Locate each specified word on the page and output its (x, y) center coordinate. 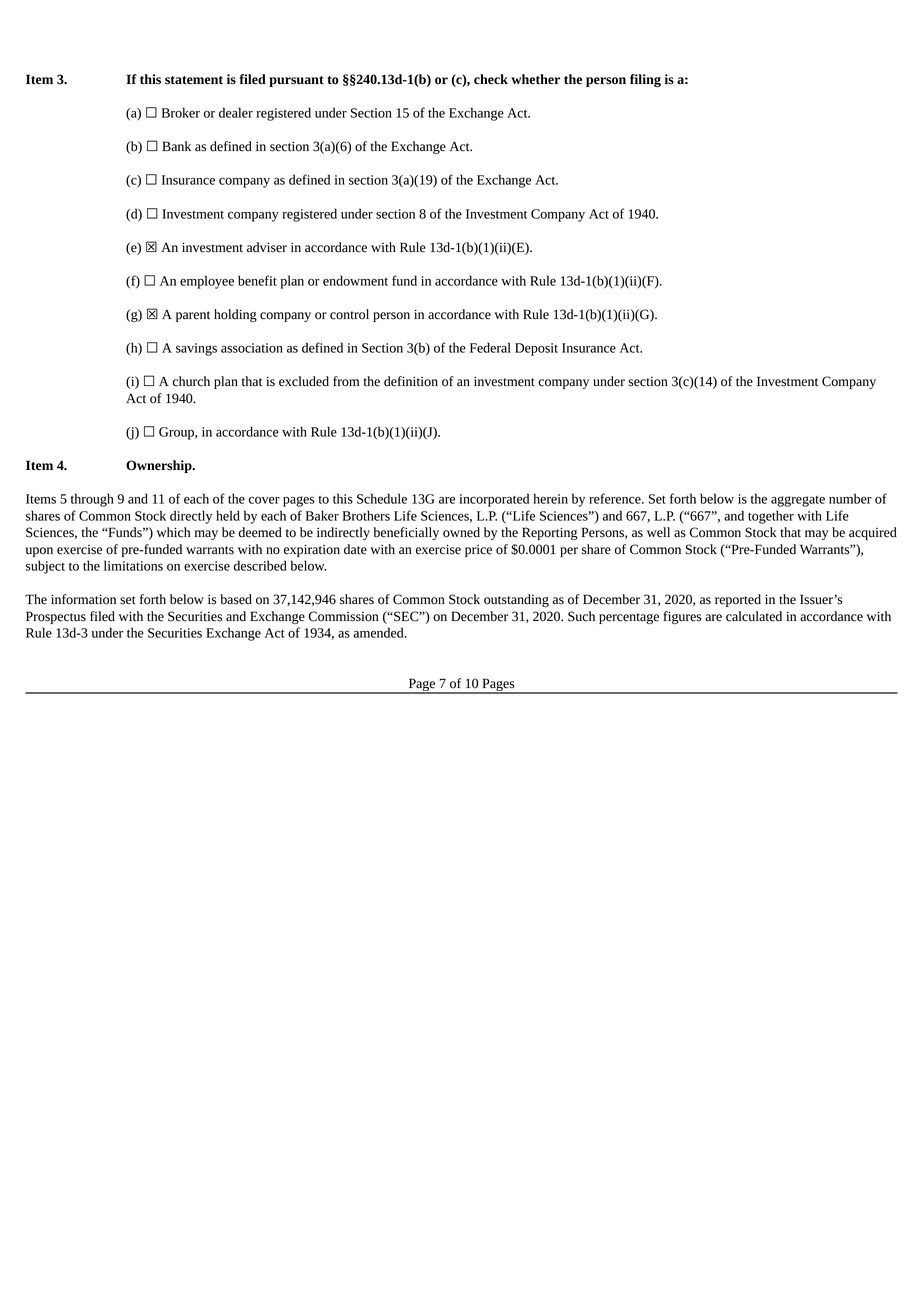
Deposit (536, 349)
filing (645, 80)
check (491, 79)
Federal (490, 347)
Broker (181, 112)
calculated (754, 616)
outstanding (516, 600)
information (83, 599)
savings (196, 349)
